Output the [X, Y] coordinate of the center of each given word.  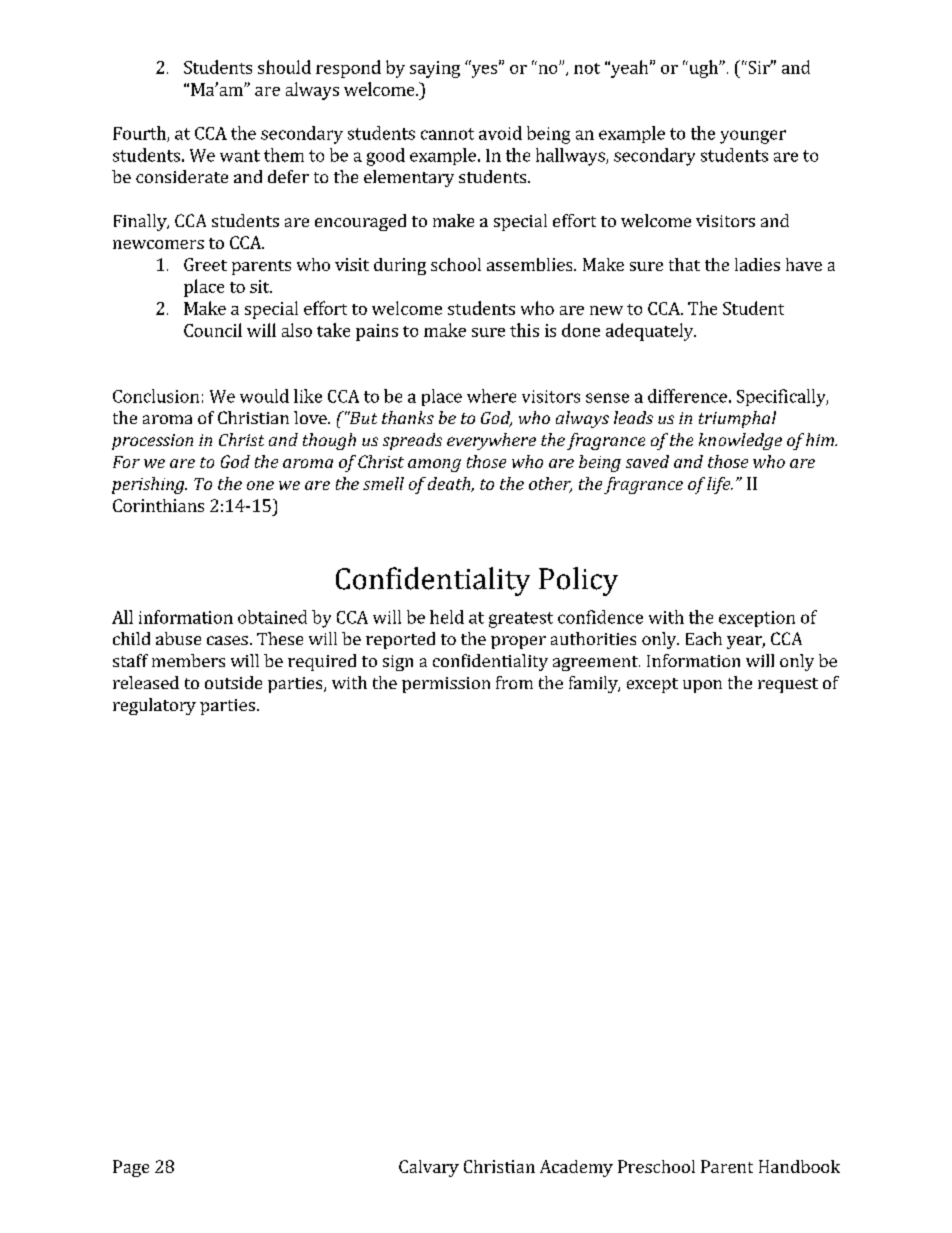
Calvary [429, 1168]
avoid [500, 133]
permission [446, 685]
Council [213, 330]
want [240, 156]
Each [704, 638]
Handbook [799, 1166]
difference [687, 396]
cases [227, 640]
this [524, 330]
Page [131, 1168]
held [447, 617]
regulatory [154, 706]
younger [753, 137]
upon [702, 686]
